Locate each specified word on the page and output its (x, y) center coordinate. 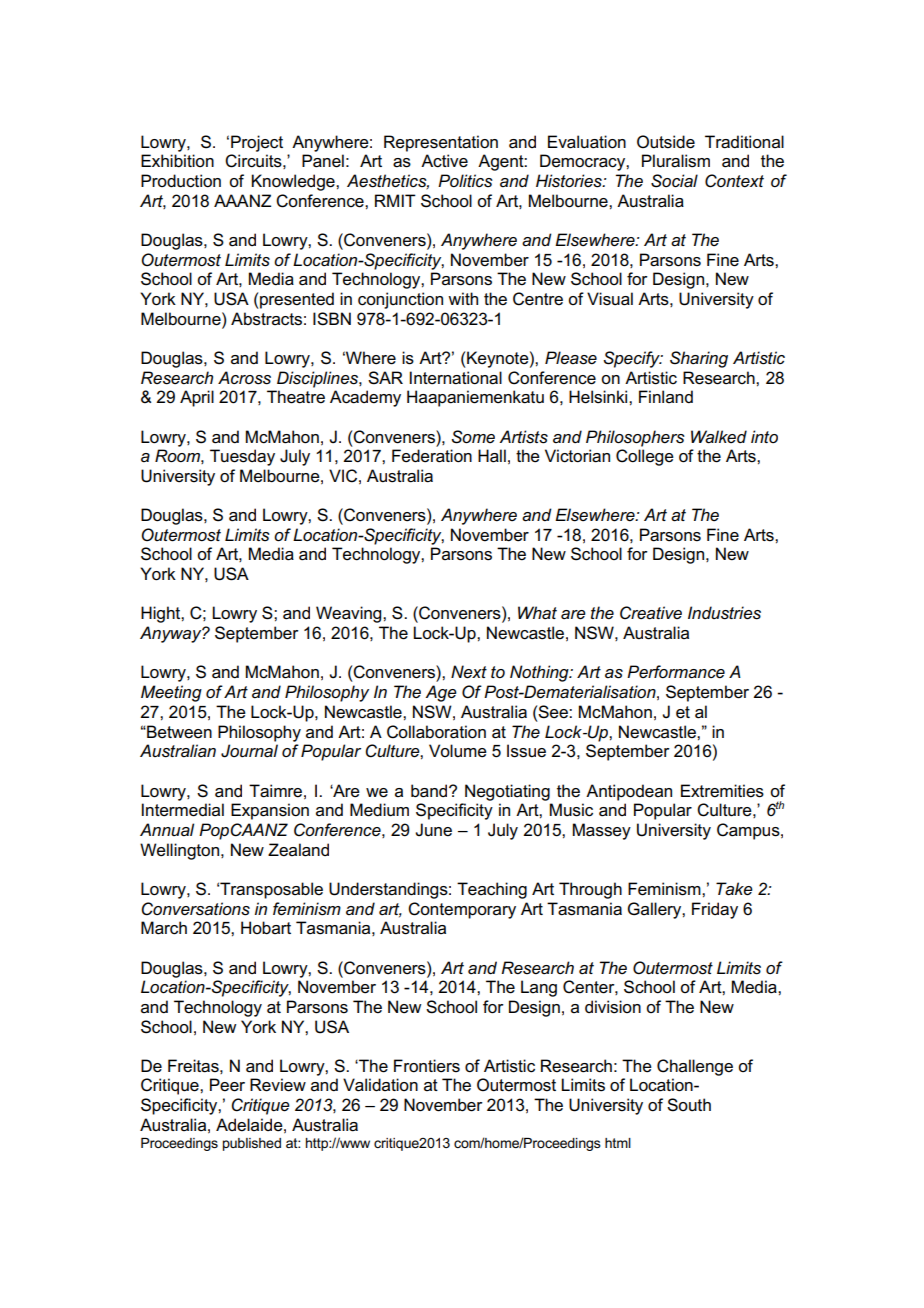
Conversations (195, 909)
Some (473, 437)
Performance (676, 672)
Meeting (171, 693)
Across (244, 378)
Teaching (492, 890)
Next (469, 672)
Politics (465, 180)
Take (734, 889)
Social (674, 181)
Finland (666, 396)
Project (257, 143)
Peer (227, 1085)
